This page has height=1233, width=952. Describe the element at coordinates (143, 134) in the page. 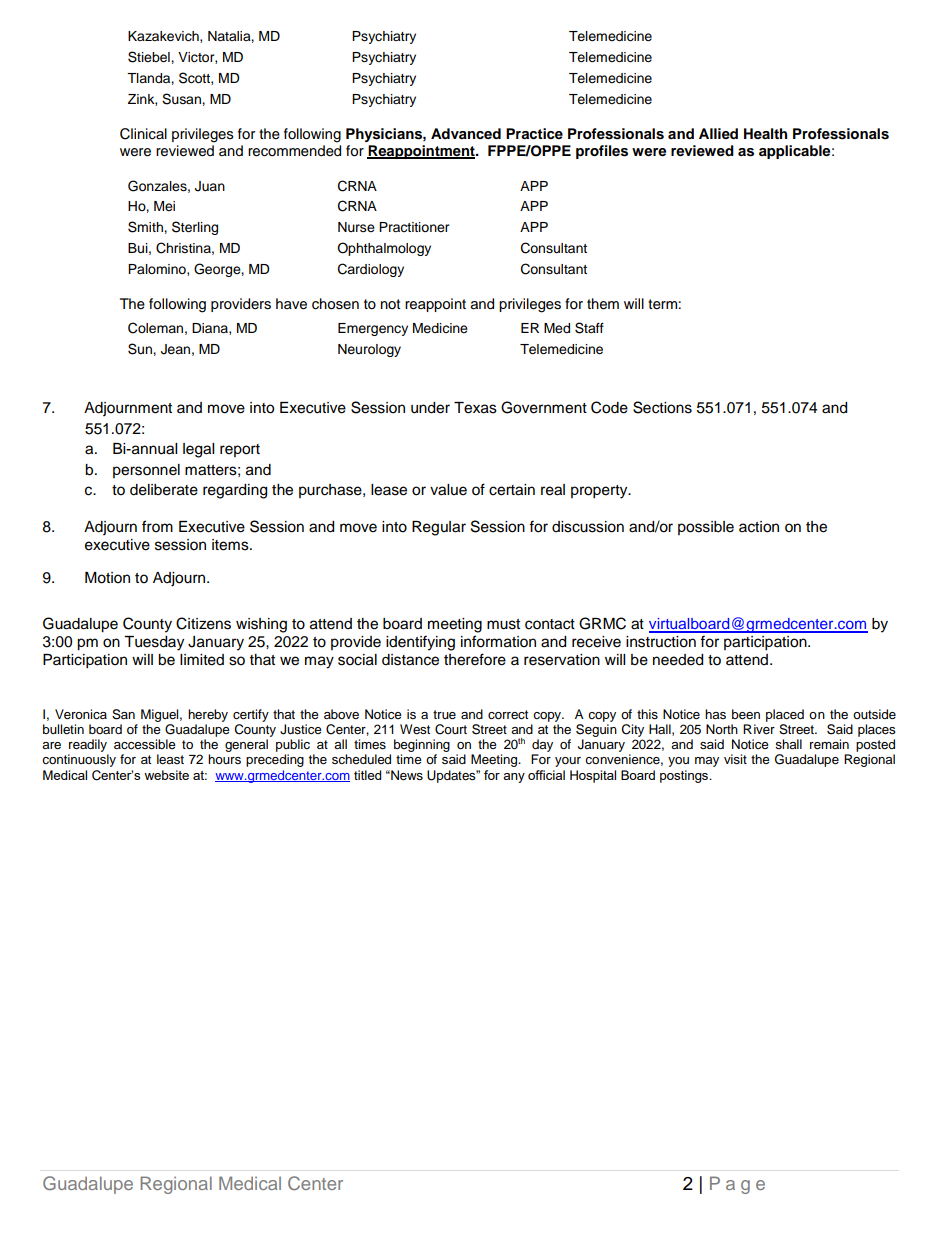

I see `Clinical` at that location.
